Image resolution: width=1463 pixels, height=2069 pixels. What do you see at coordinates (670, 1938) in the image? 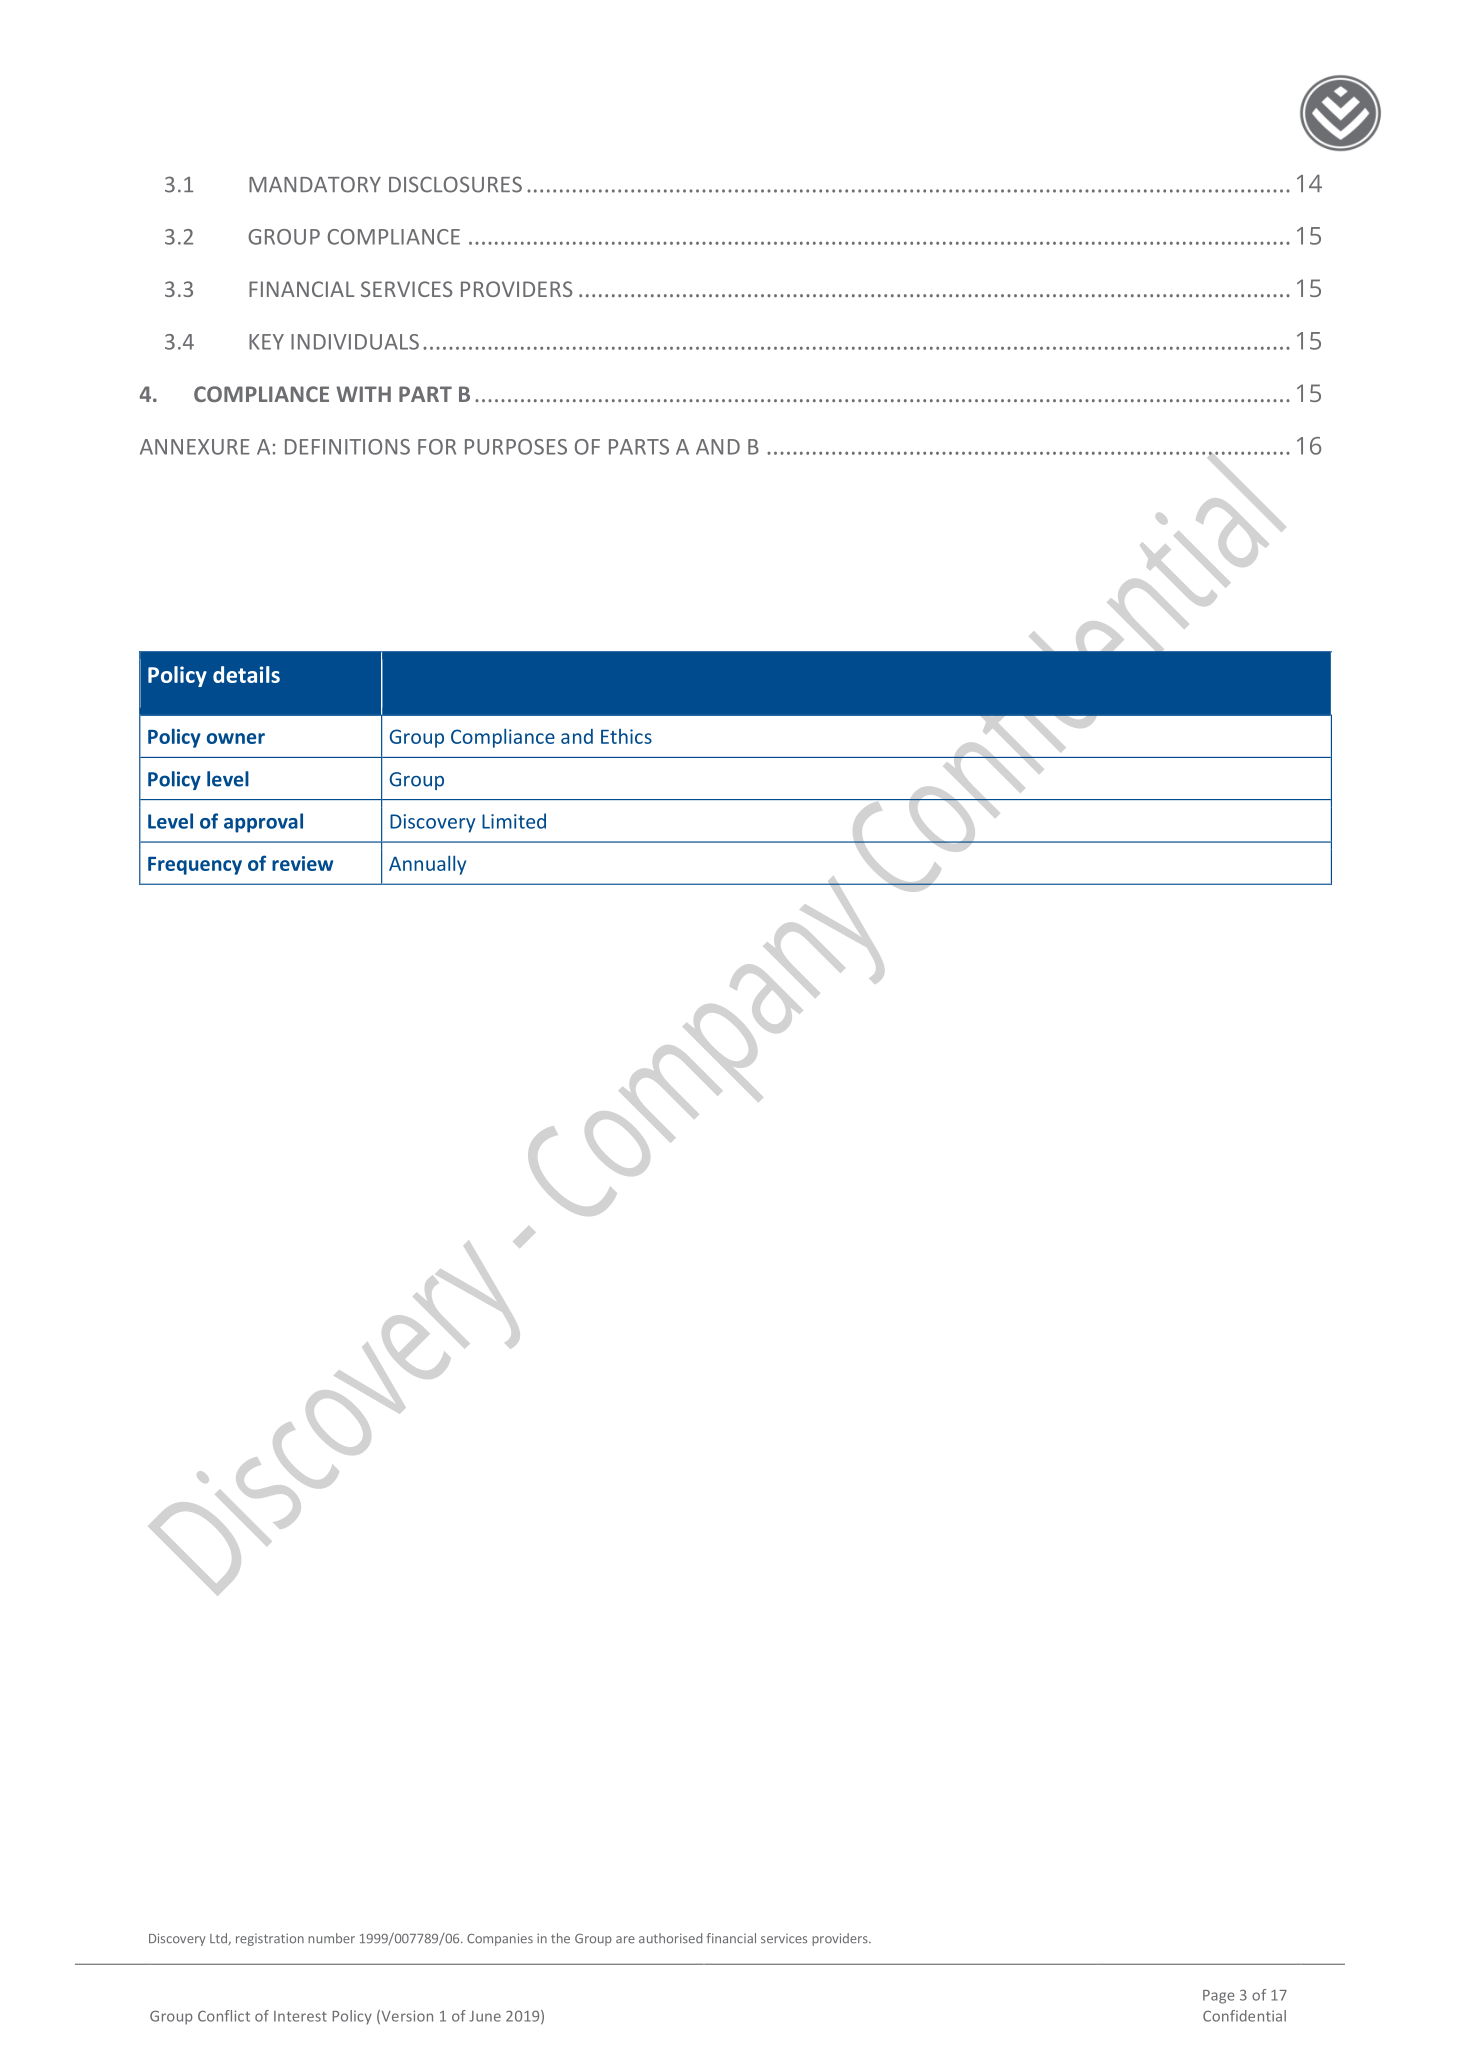
I see `authorised` at bounding box center [670, 1938].
